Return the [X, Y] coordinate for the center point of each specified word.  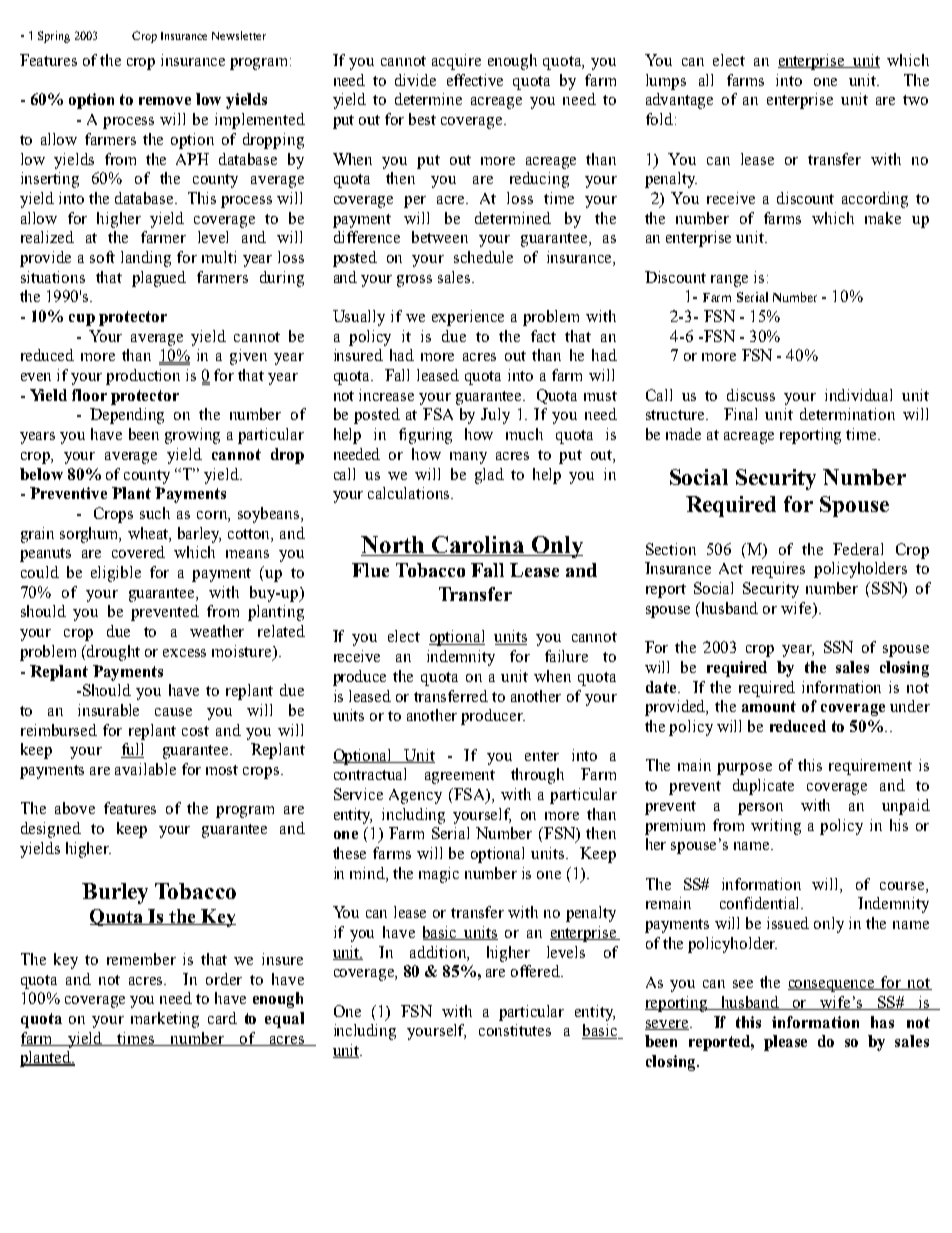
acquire [456, 62]
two [915, 100]
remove [165, 101]
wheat [149, 534]
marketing [165, 1020]
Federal [858, 549]
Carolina [478, 546]
